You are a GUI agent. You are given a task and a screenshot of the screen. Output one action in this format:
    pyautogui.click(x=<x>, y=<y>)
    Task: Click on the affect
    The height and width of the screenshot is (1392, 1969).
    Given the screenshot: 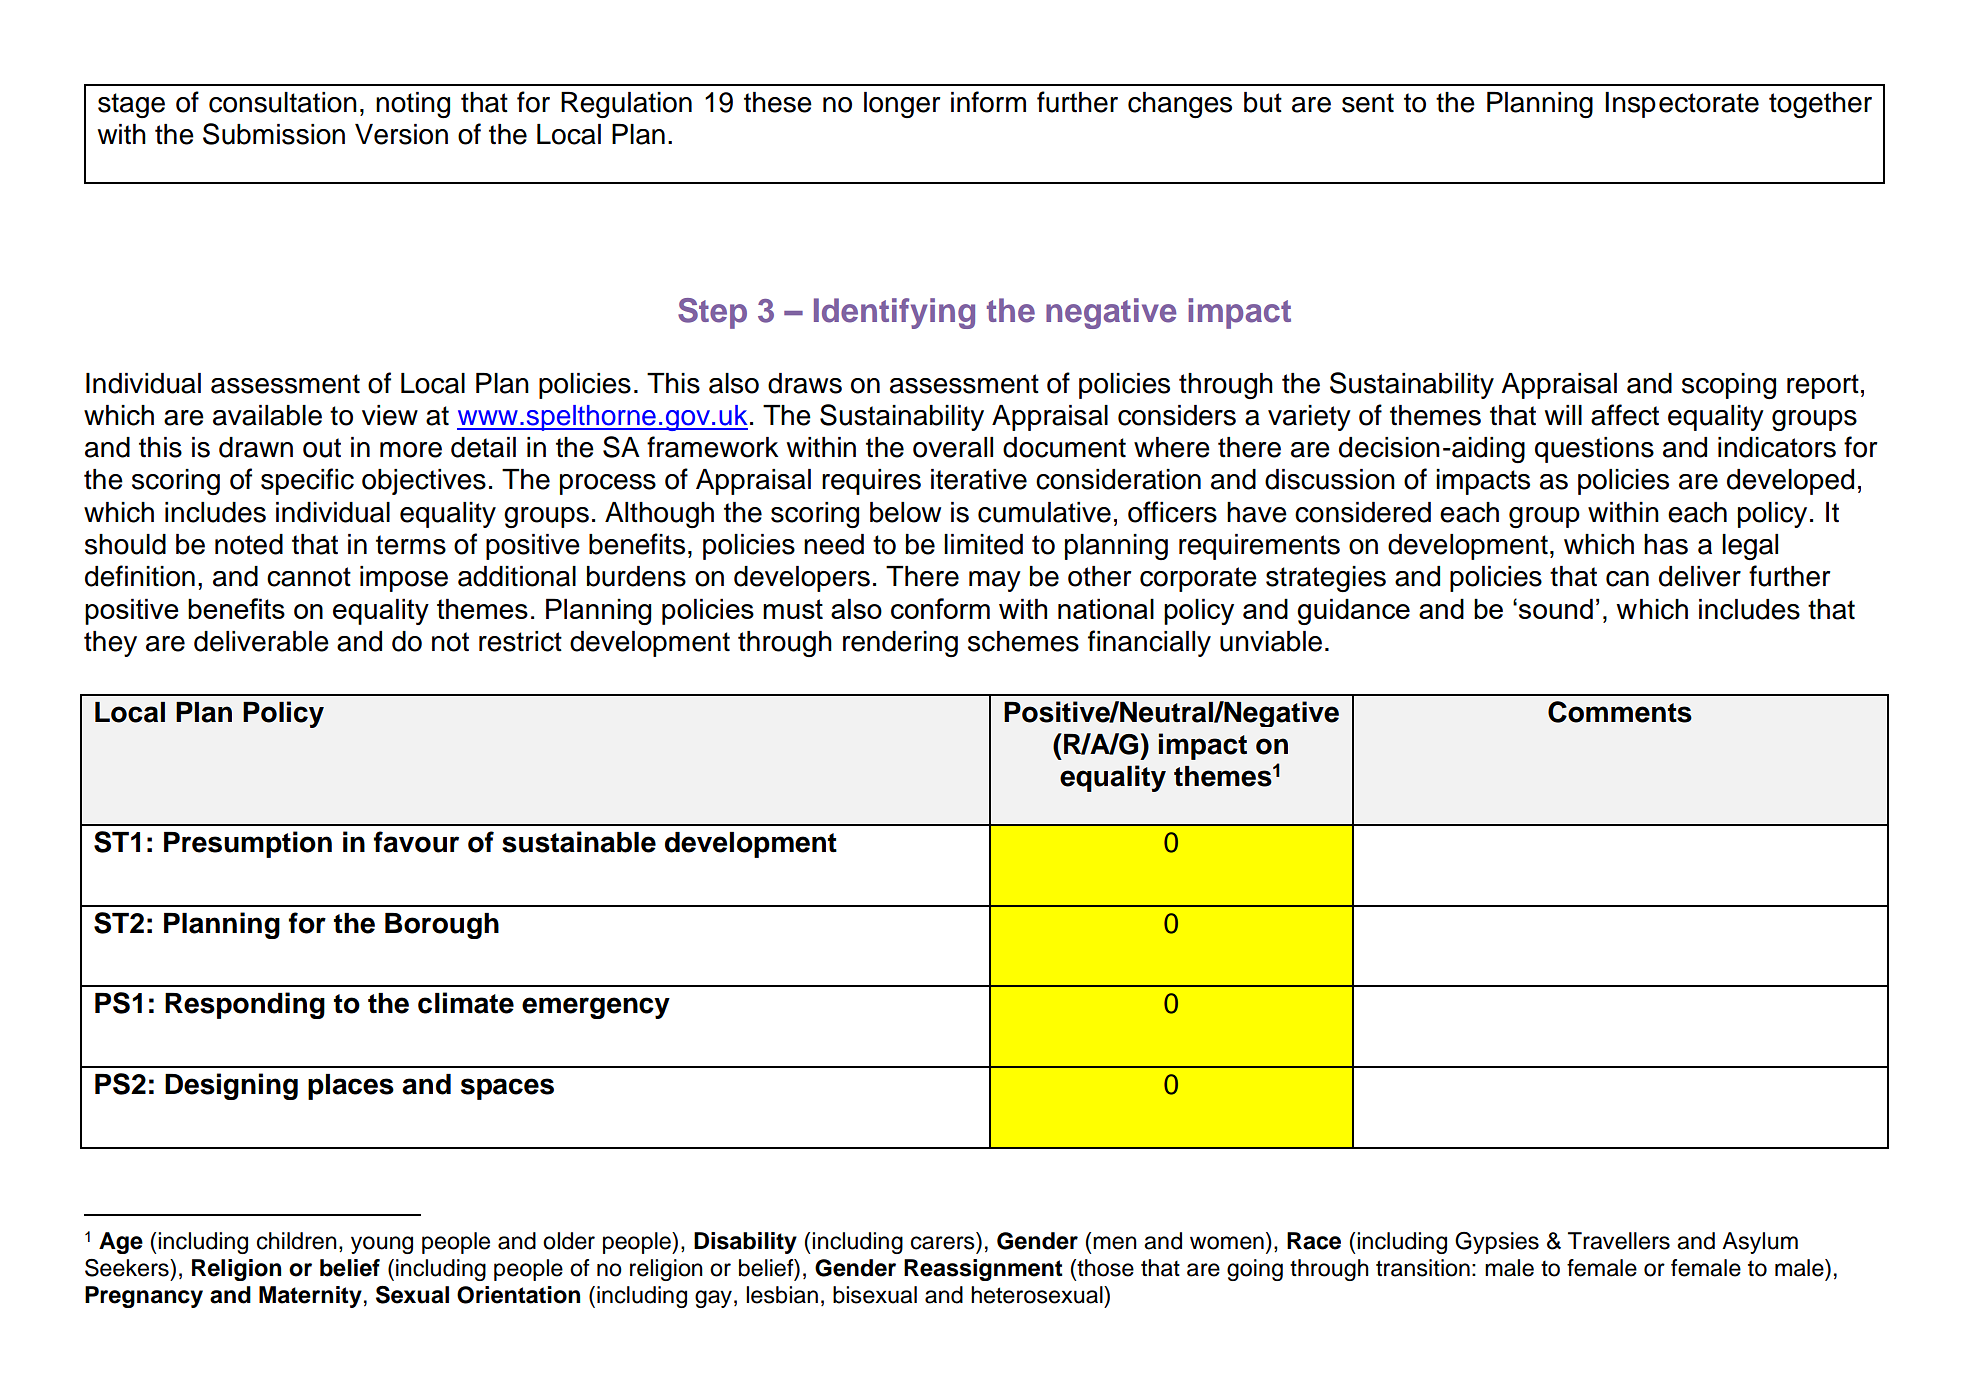 What is the action you would take?
    pyautogui.click(x=1625, y=415)
